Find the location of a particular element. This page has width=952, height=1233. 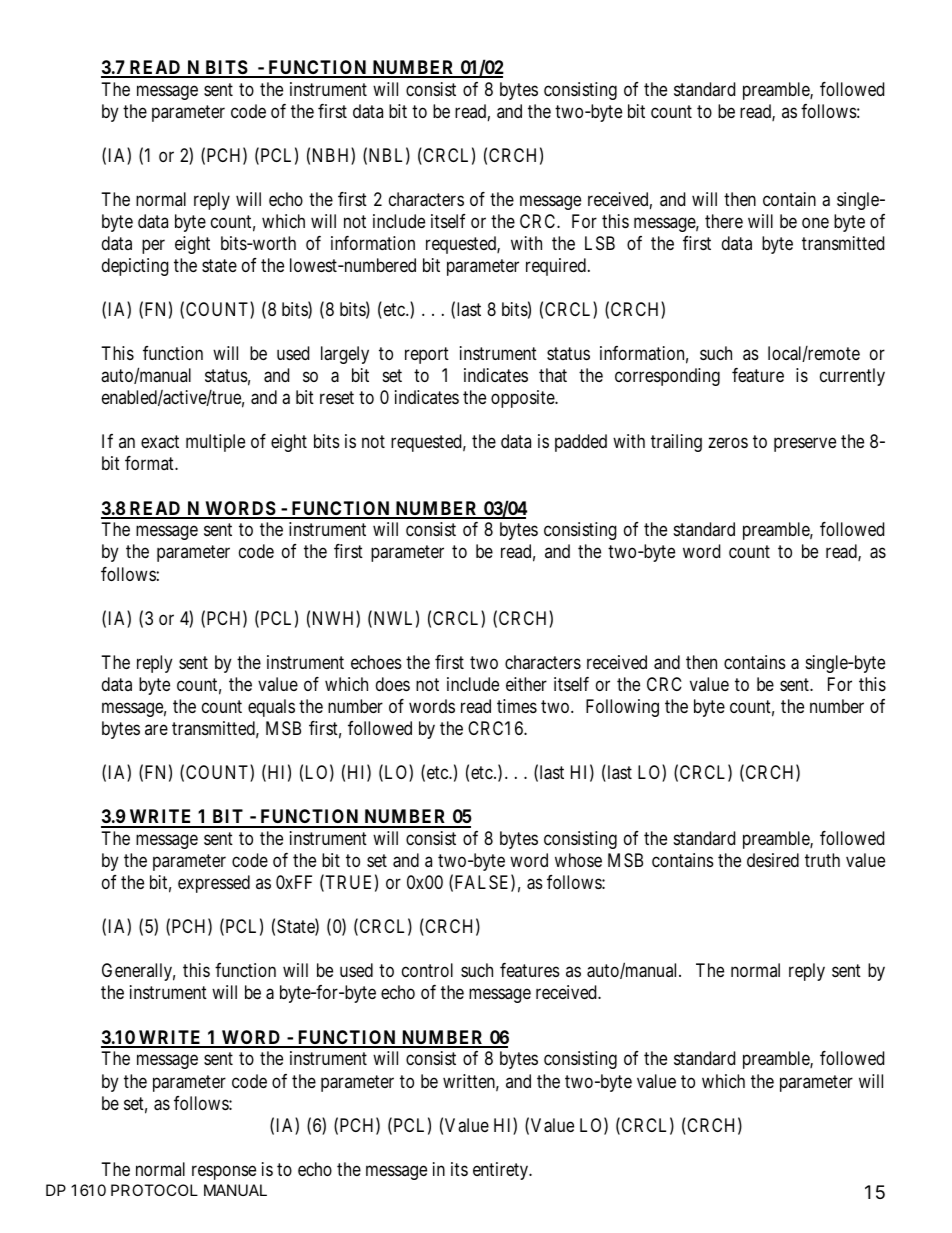

multiple is located at coordinates (215, 443).
